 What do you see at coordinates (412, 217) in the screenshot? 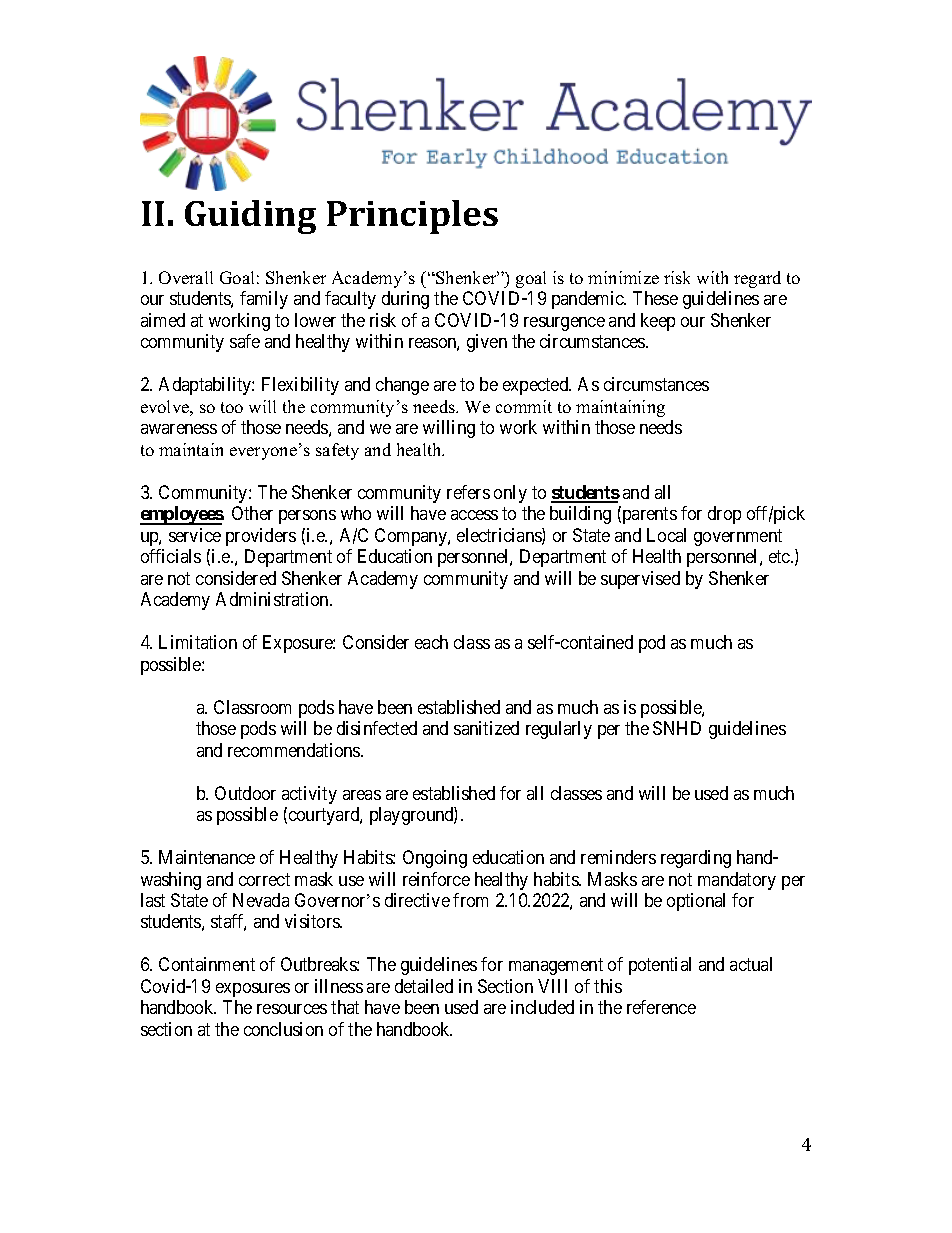
I see `Principles` at bounding box center [412, 217].
